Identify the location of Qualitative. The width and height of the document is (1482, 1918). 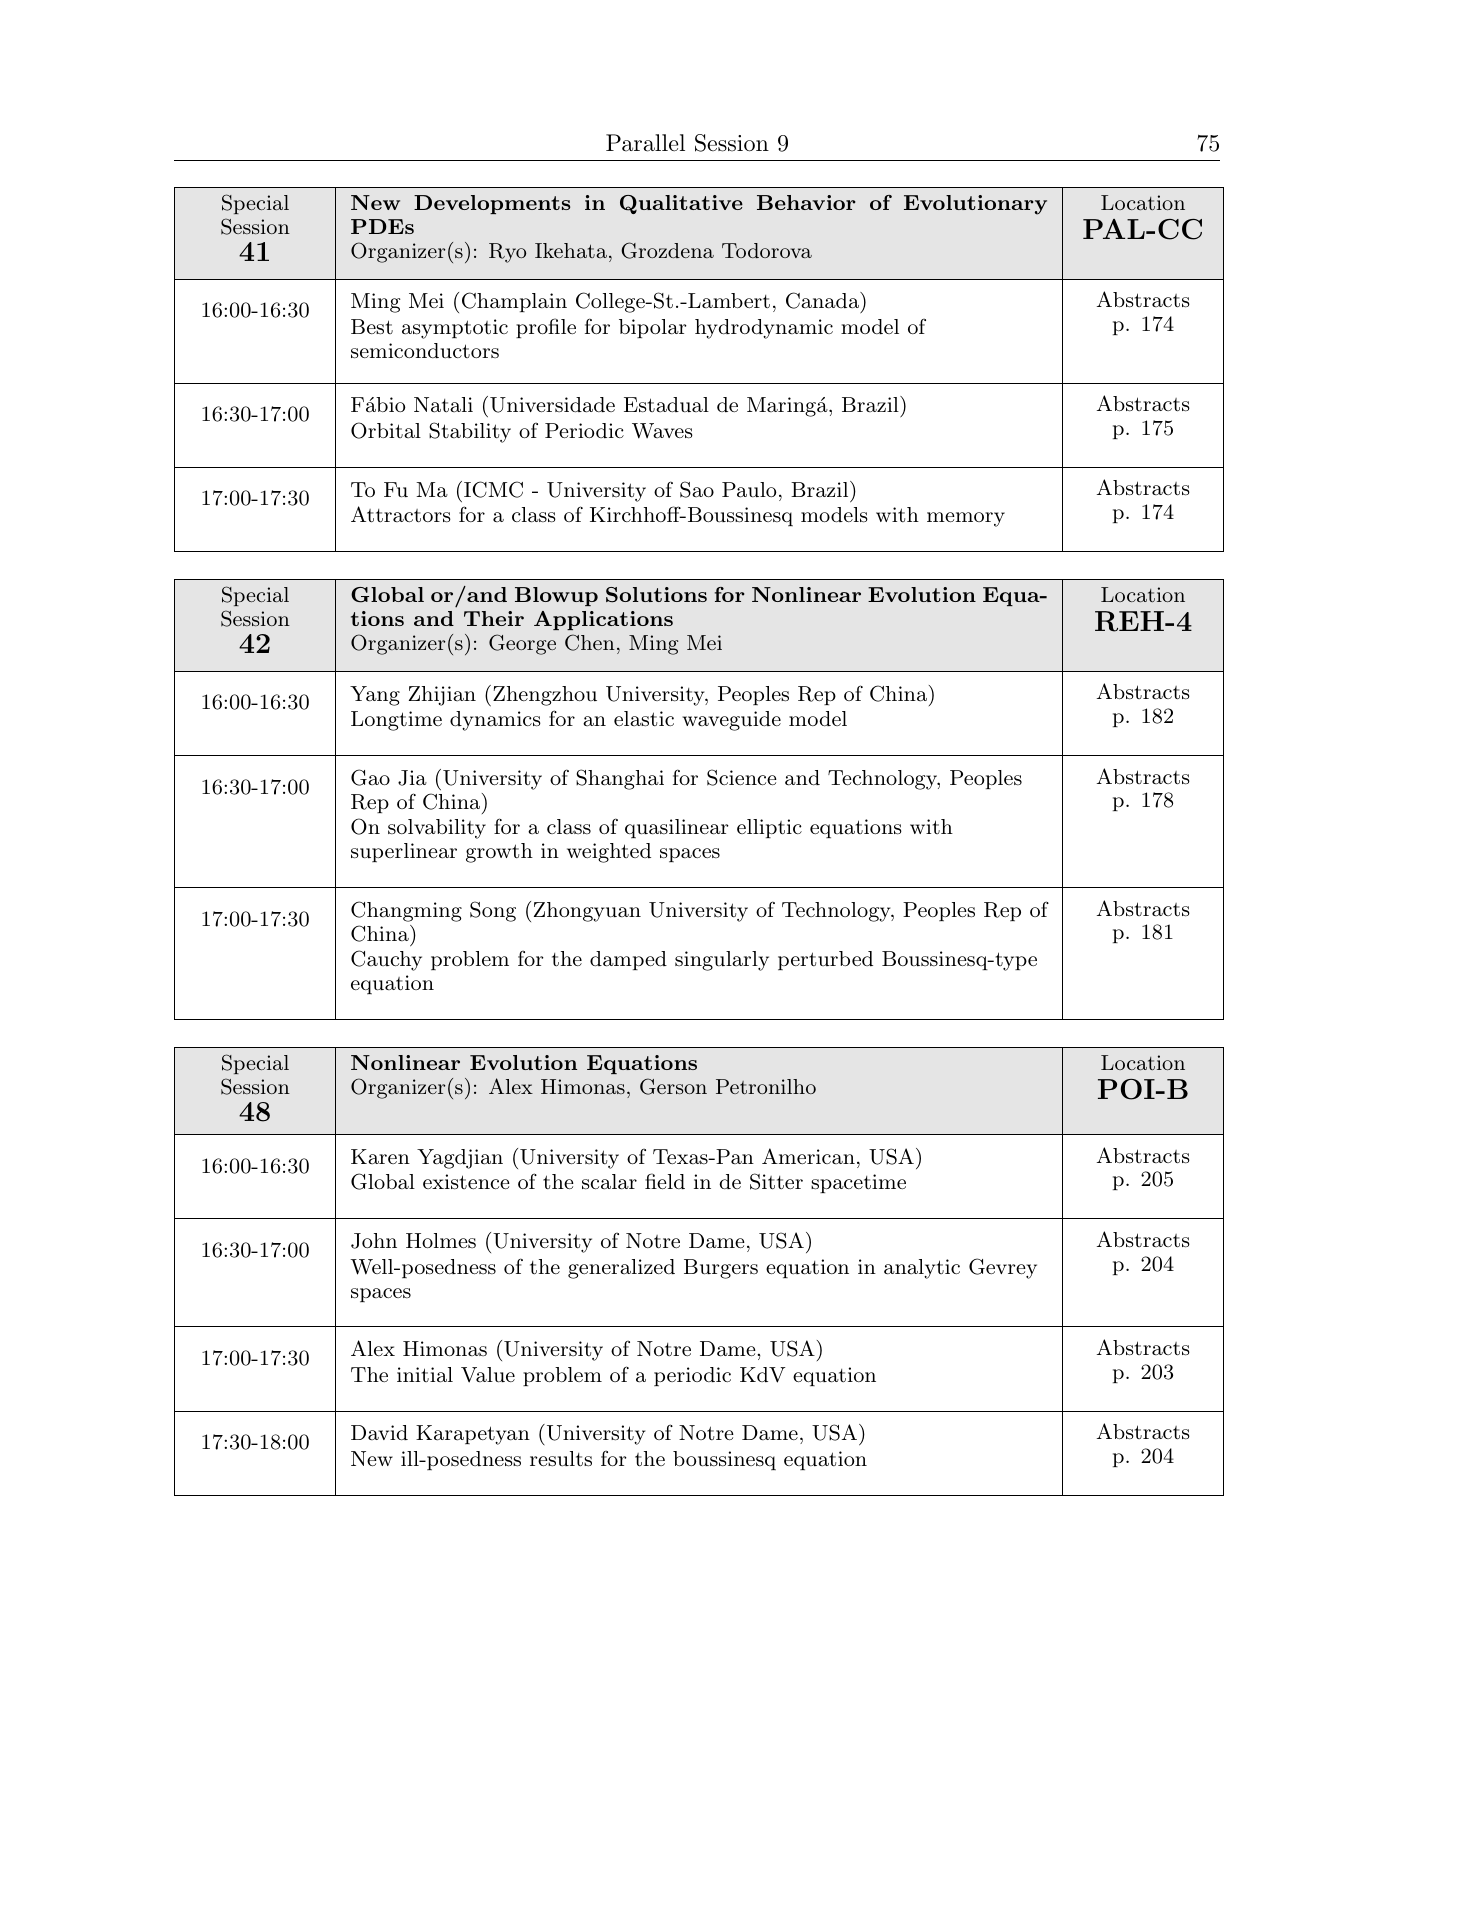
(681, 204).
